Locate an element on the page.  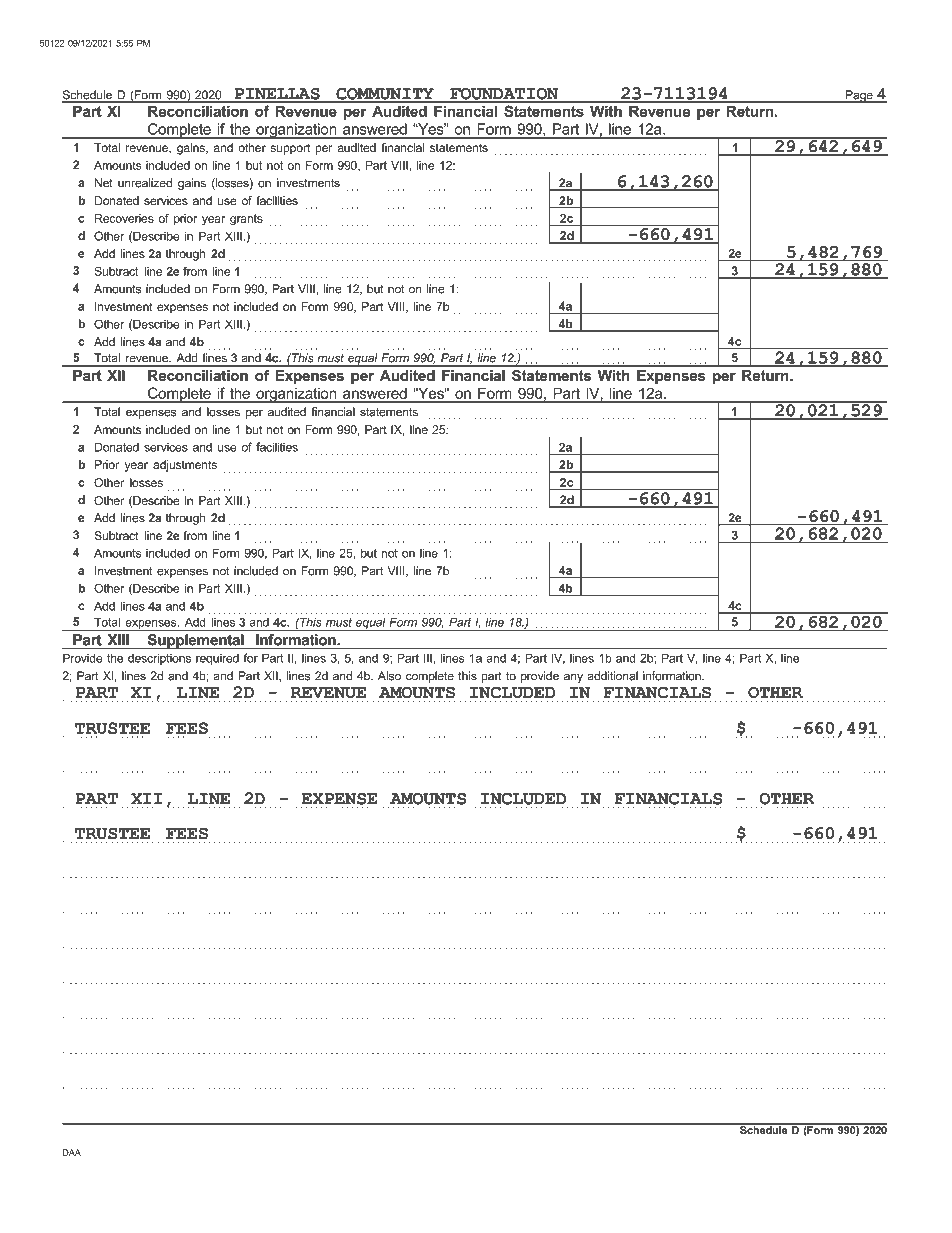
additional is located at coordinates (612, 676).
